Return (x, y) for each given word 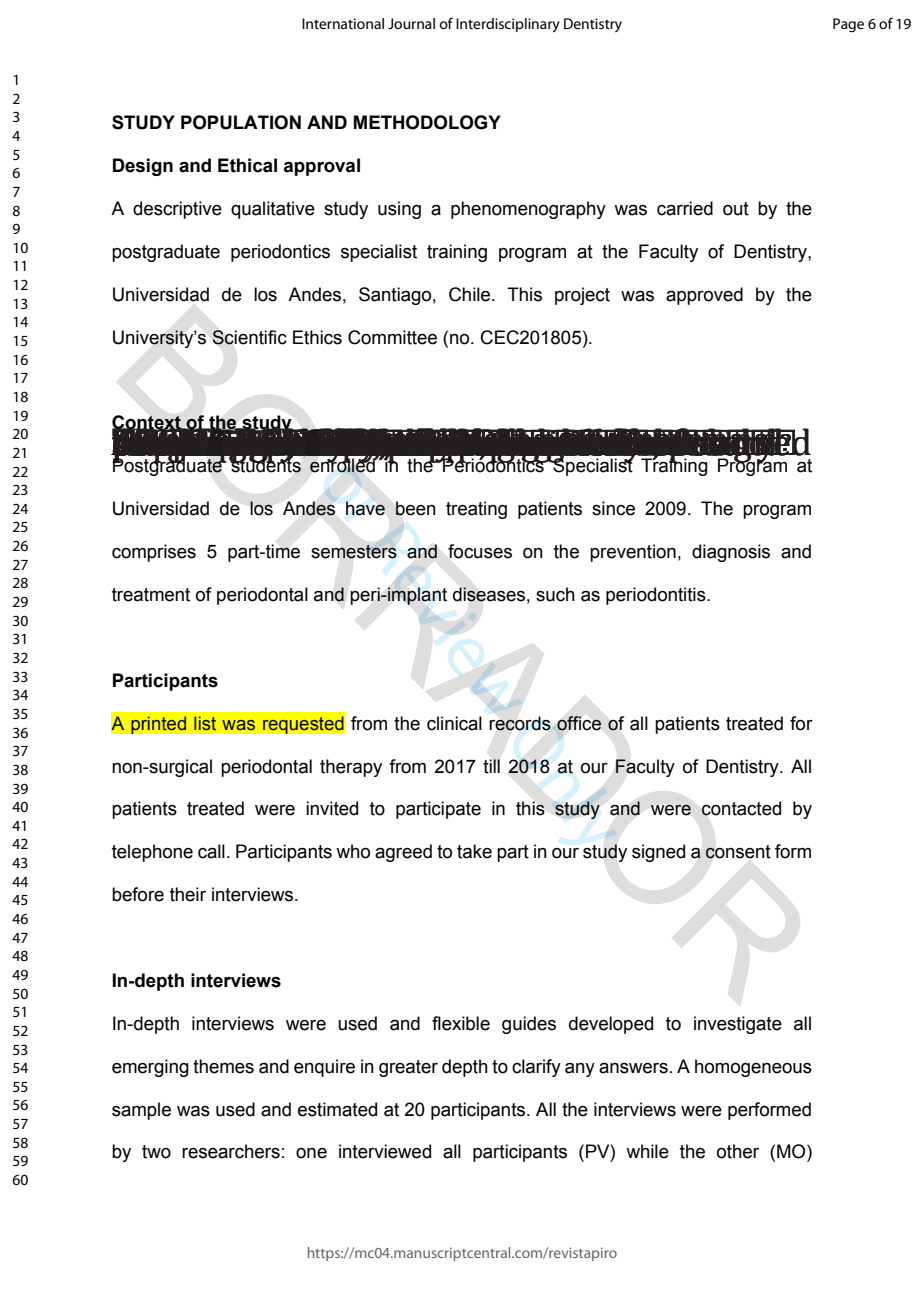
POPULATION (241, 122)
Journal (411, 23)
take (474, 851)
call (211, 851)
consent (738, 852)
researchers (231, 1151)
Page (848, 25)
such (555, 594)
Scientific (249, 337)
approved (704, 296)
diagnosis (731, 553)
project (582, 296)
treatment (151, 595)
